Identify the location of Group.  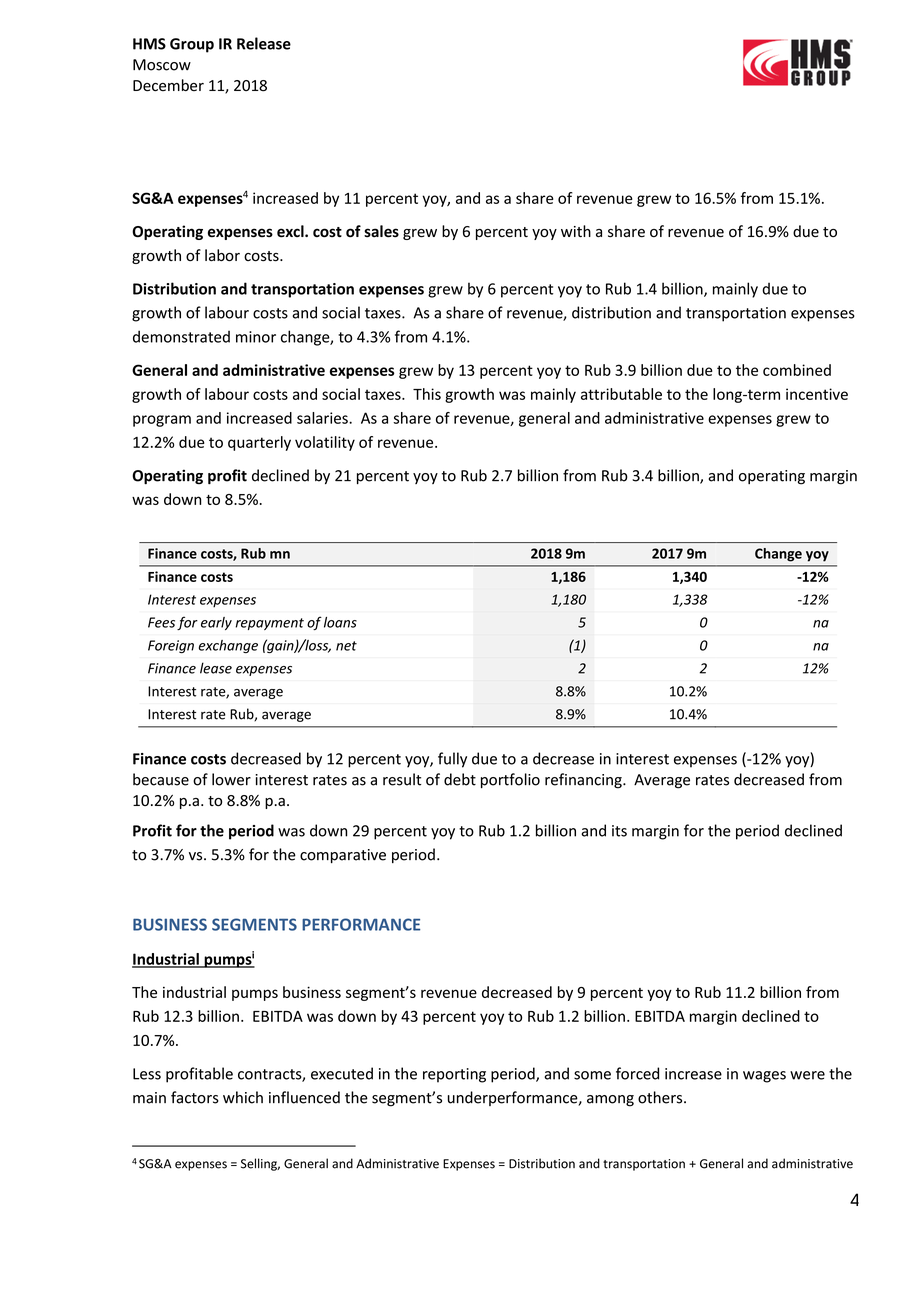
(192, 45).
